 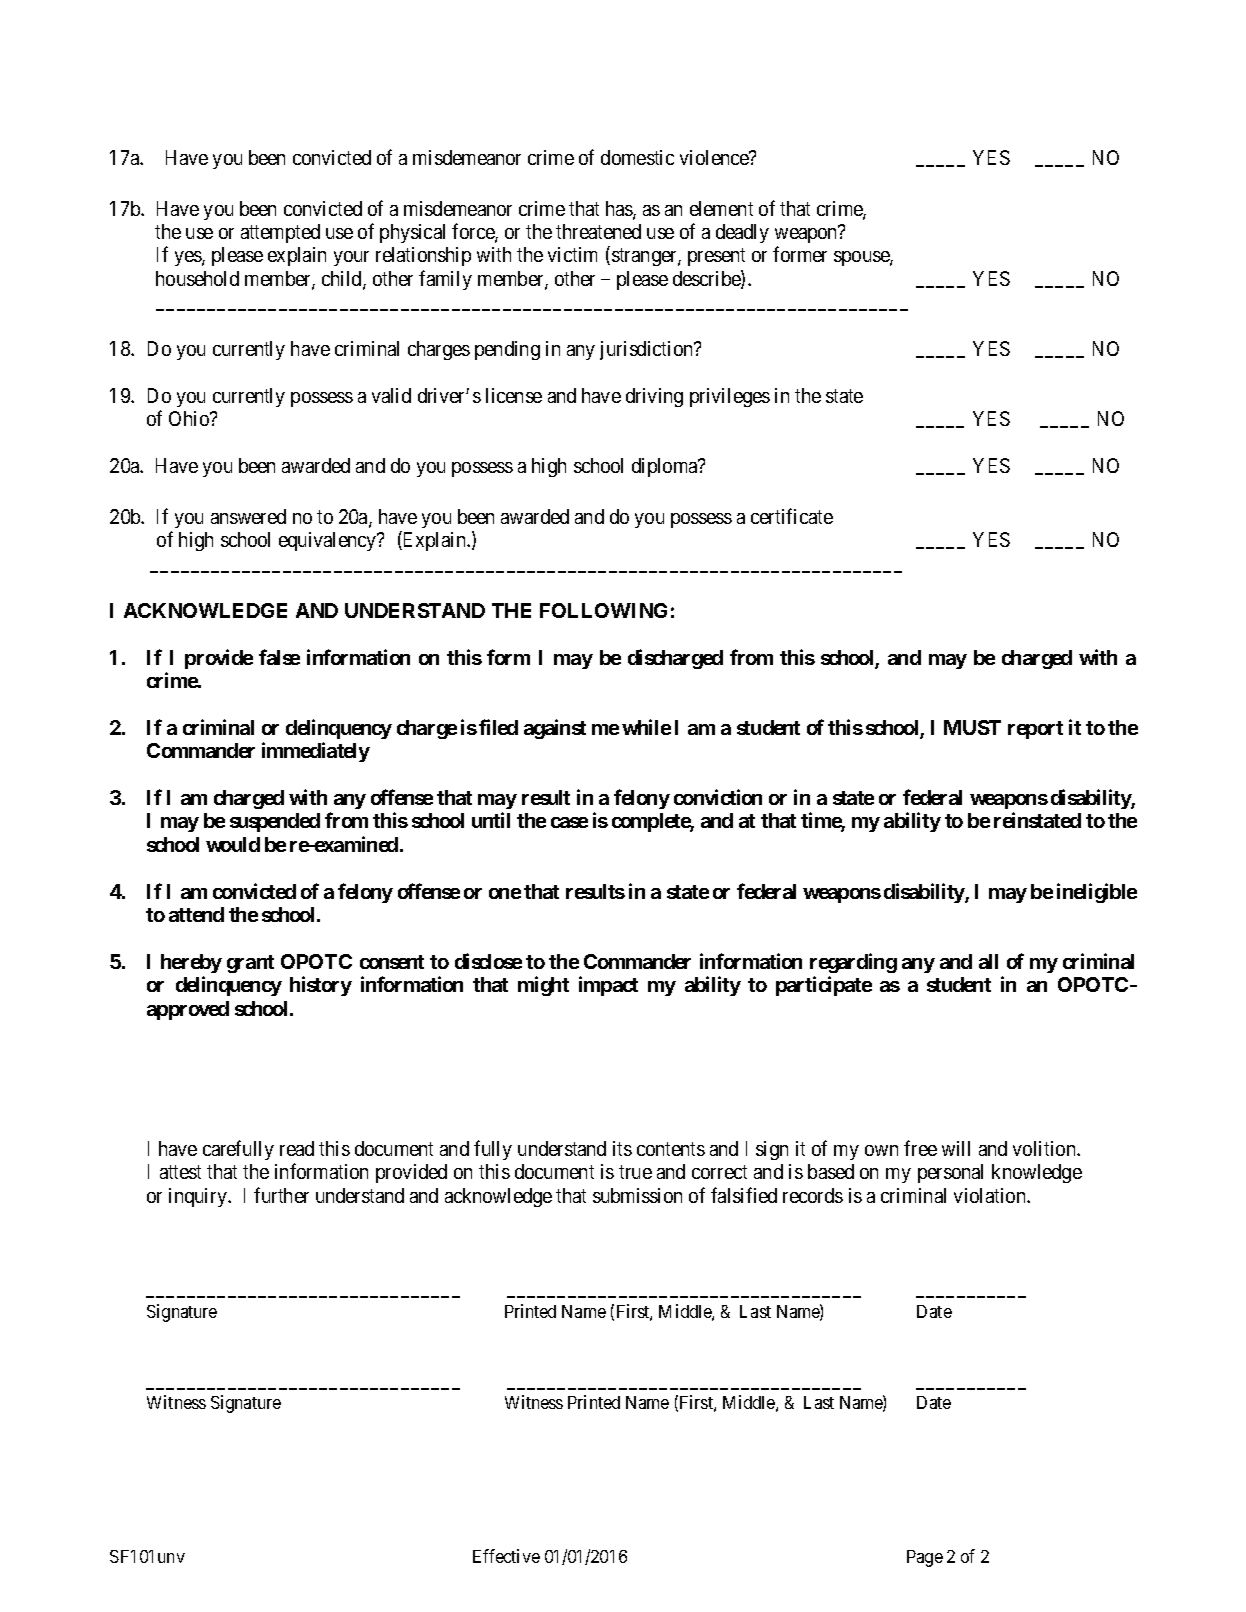 What do you see at coordinates (925, 1558) in the screenshot?
I see `Page` at bounding box center [925, 1558].
